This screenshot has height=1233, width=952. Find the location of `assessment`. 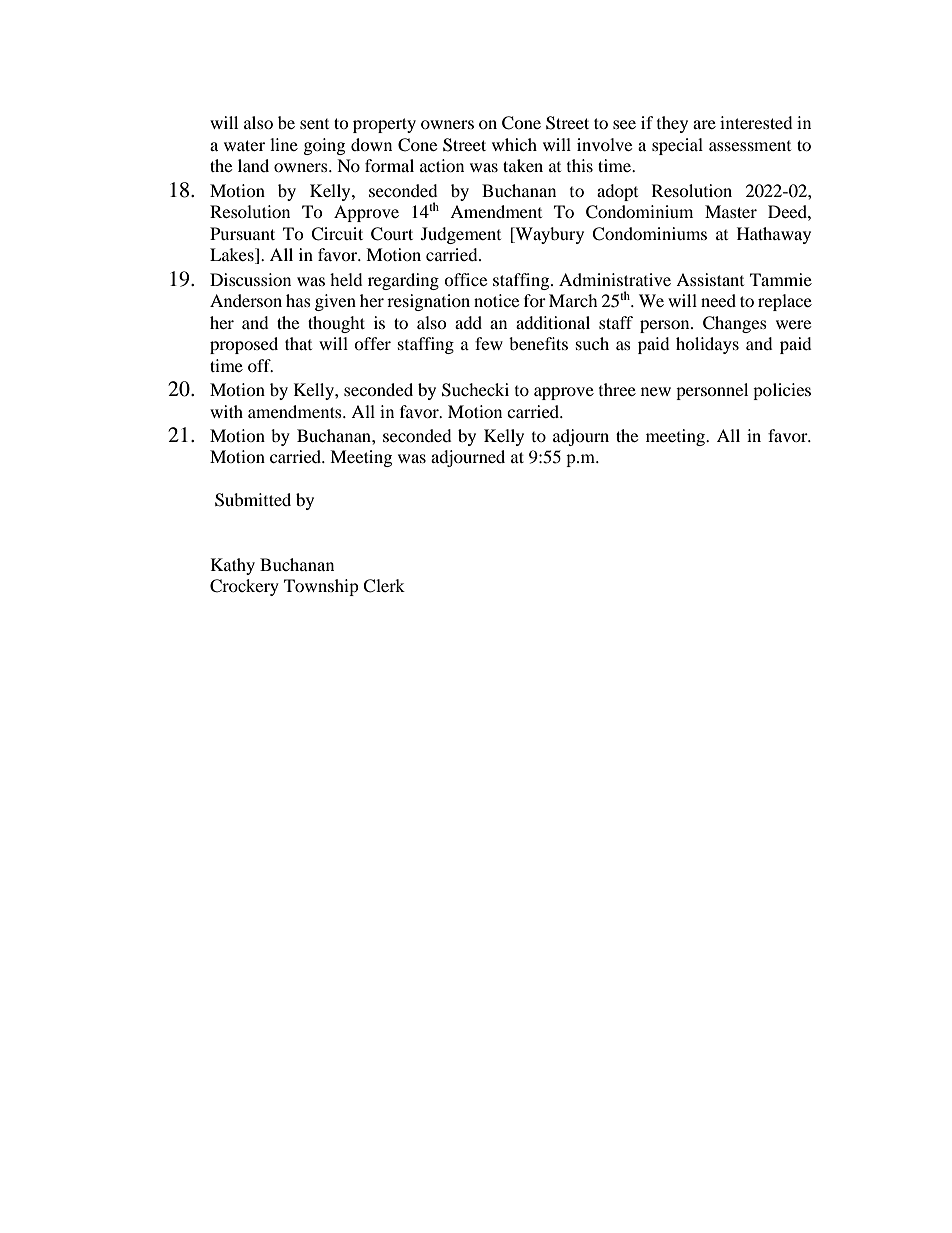

assessment is located at coordinates (750, 146).
